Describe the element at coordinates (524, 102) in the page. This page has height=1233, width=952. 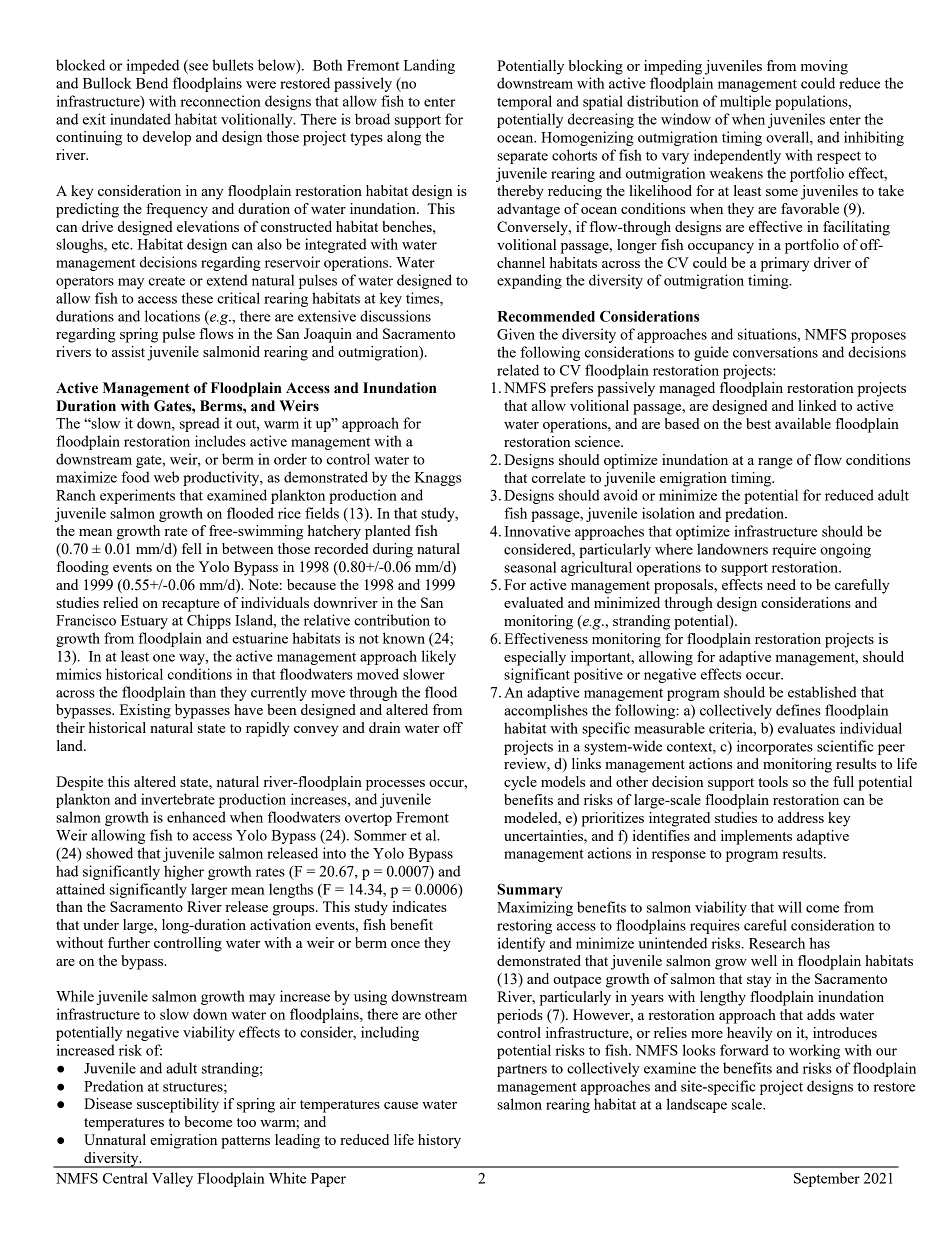
I see `temporal` at that location.
